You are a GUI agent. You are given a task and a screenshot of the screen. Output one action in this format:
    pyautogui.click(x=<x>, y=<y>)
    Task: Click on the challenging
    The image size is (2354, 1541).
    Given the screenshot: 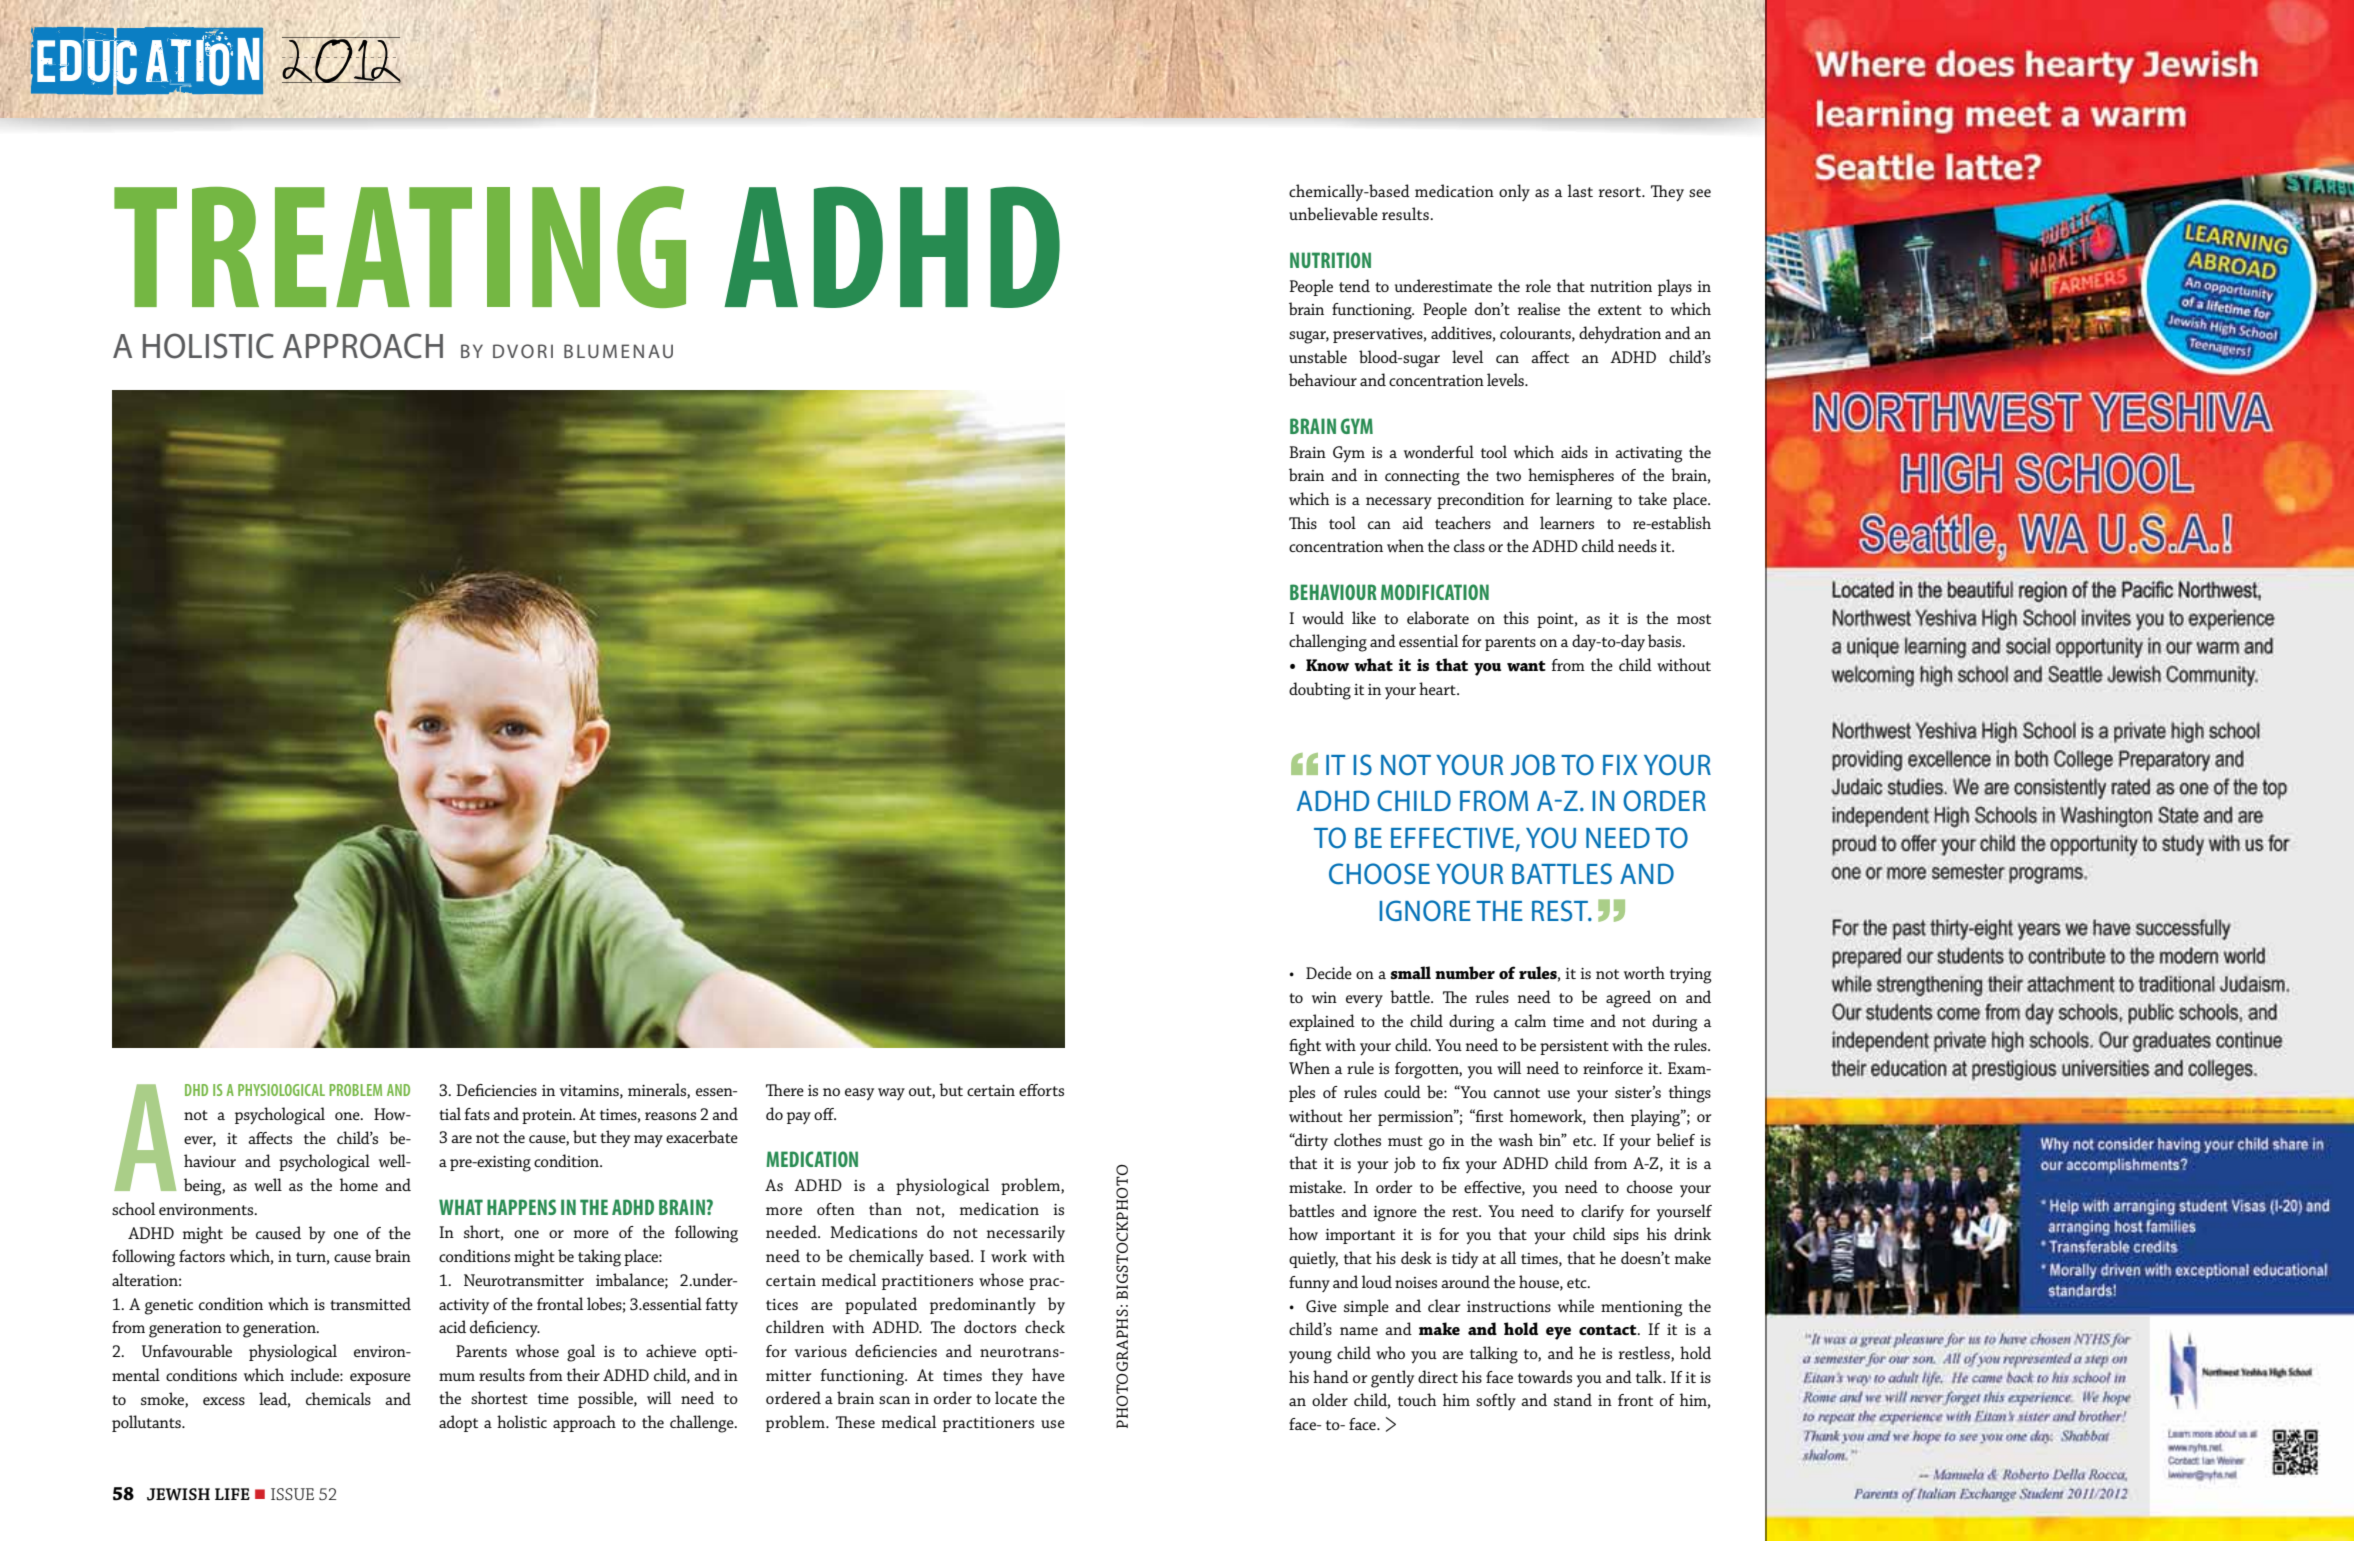 What is the action you would take?
    pyautogui.click(x=1328, y=643)
